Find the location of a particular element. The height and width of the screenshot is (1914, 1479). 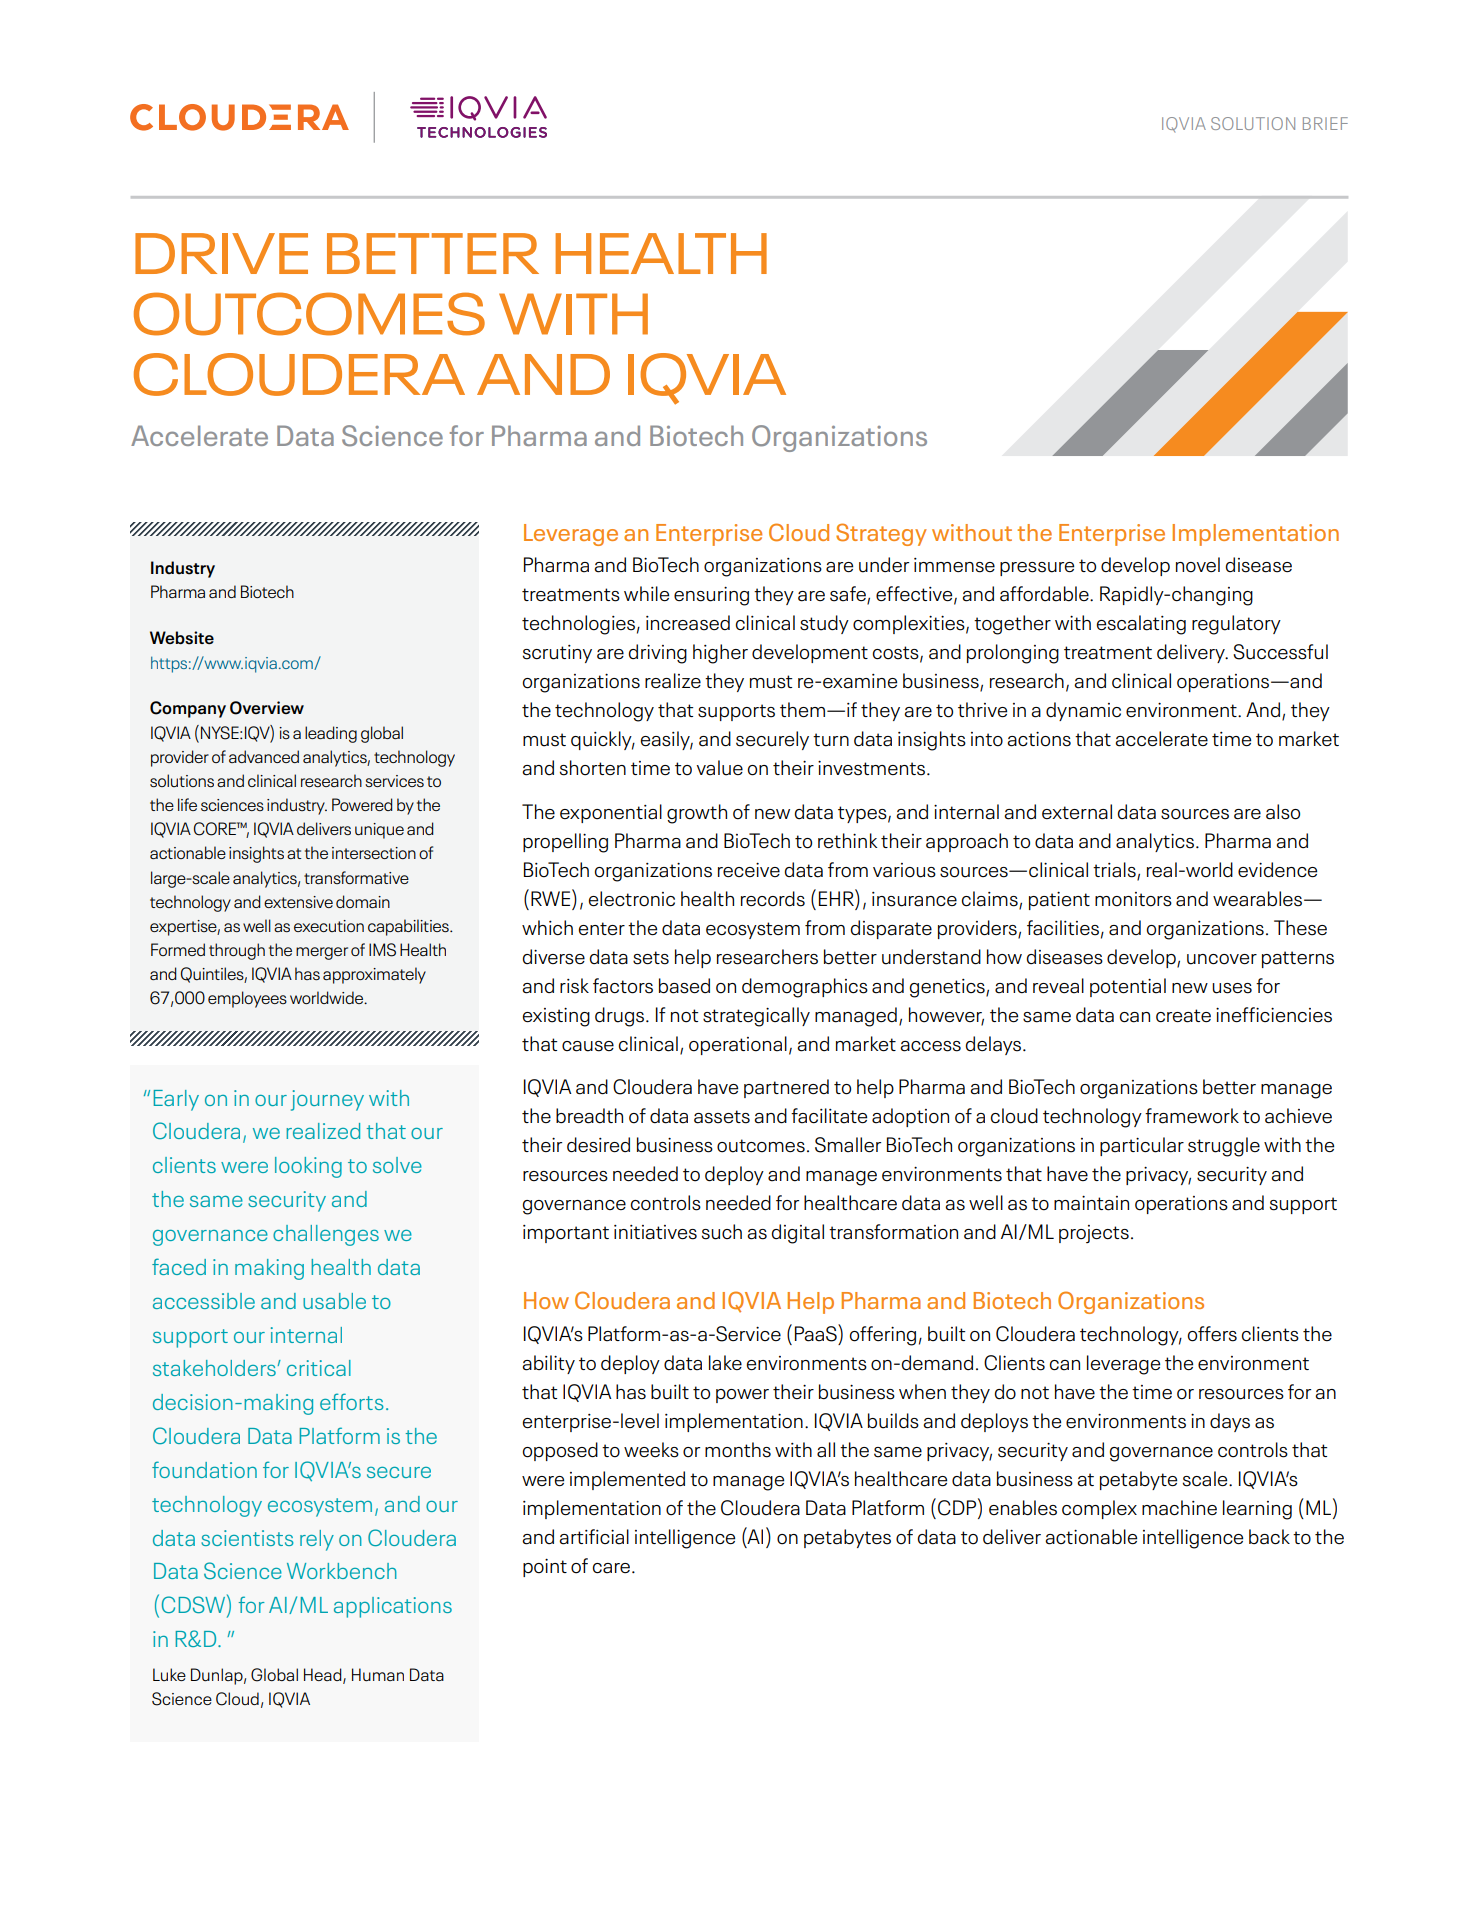

extensive is located at coordinates (298, 902).
